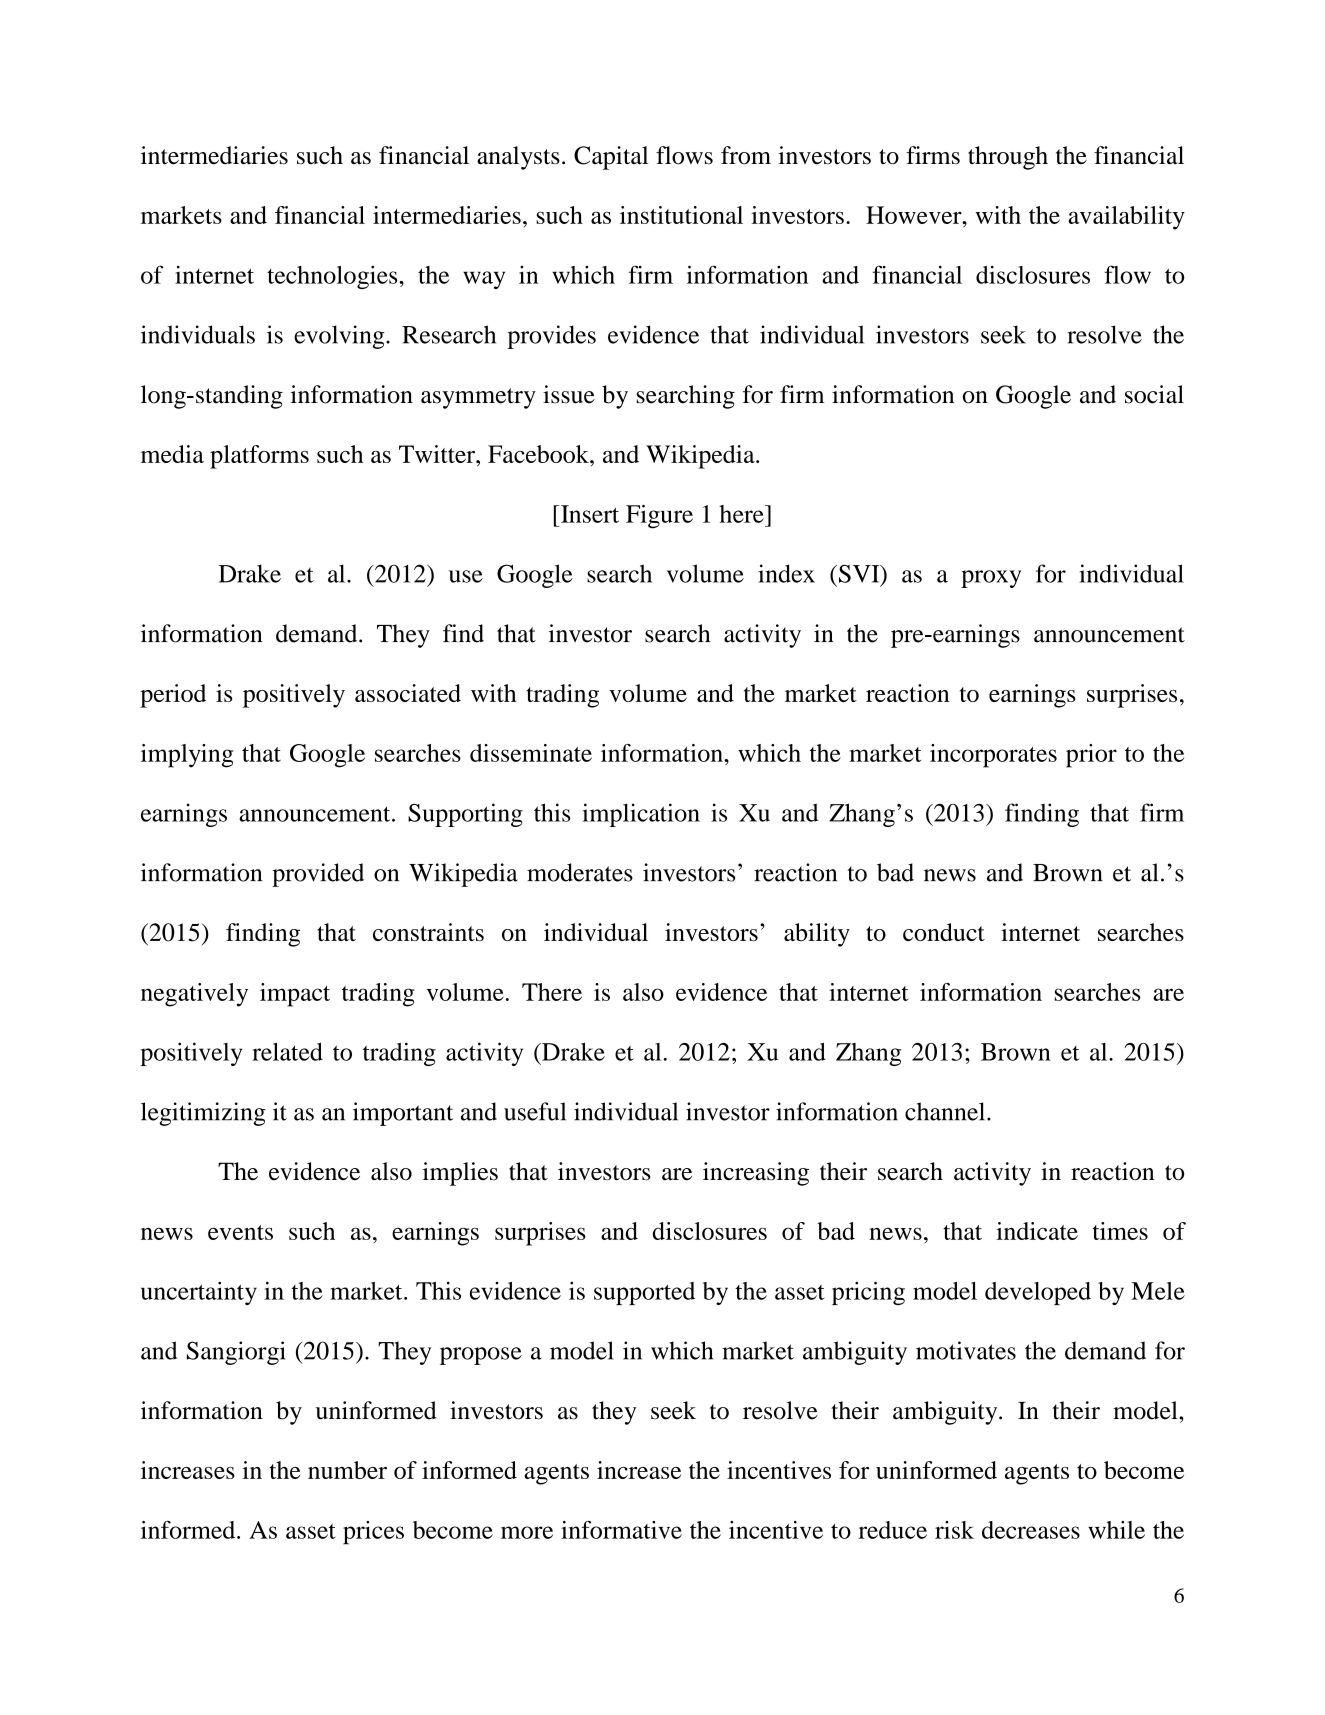  I want to click on platforms, so click(259, 457).
